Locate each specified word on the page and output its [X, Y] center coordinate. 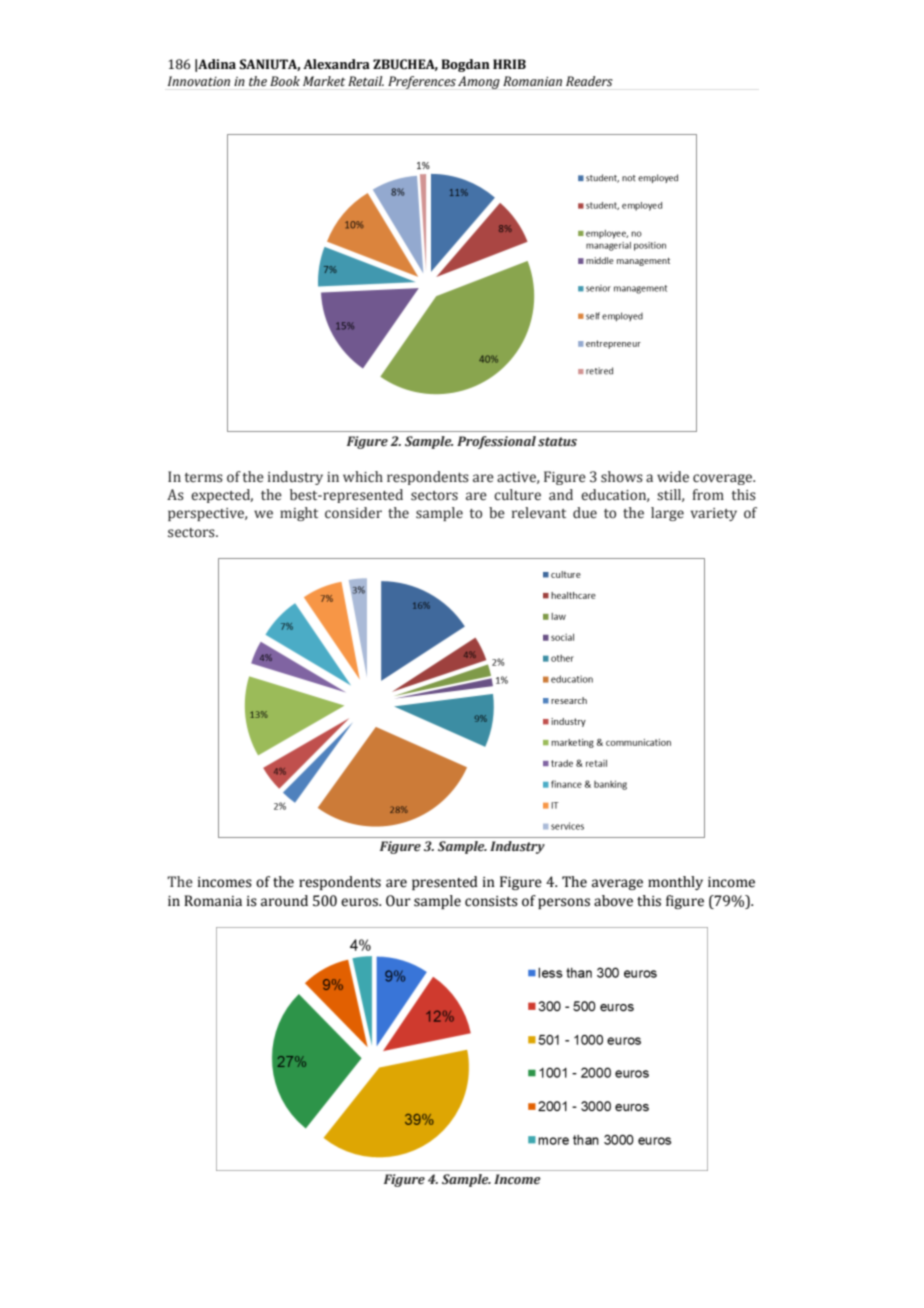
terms [204, 478]
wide [673, 476]
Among [479, 82]
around [284, 901]
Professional [496, 442]
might [299, 514]
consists [491, 901]
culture [517, 495]
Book [285, 81]
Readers [589, 81]
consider [353, 513]
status [557, 442]
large [667, 514]
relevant [539, 513]
